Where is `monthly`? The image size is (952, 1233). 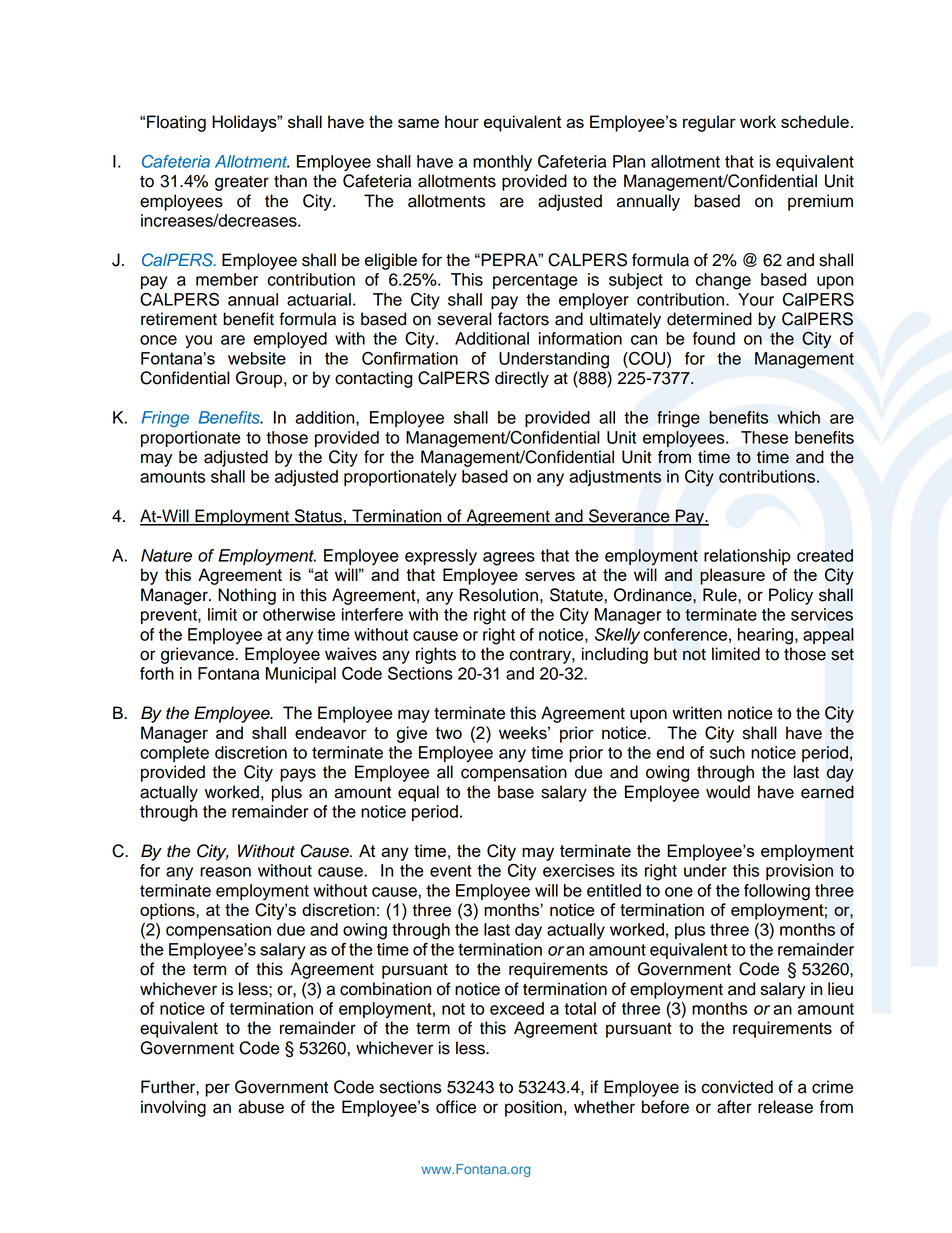 monthly is located at coordinates (502, 163).
